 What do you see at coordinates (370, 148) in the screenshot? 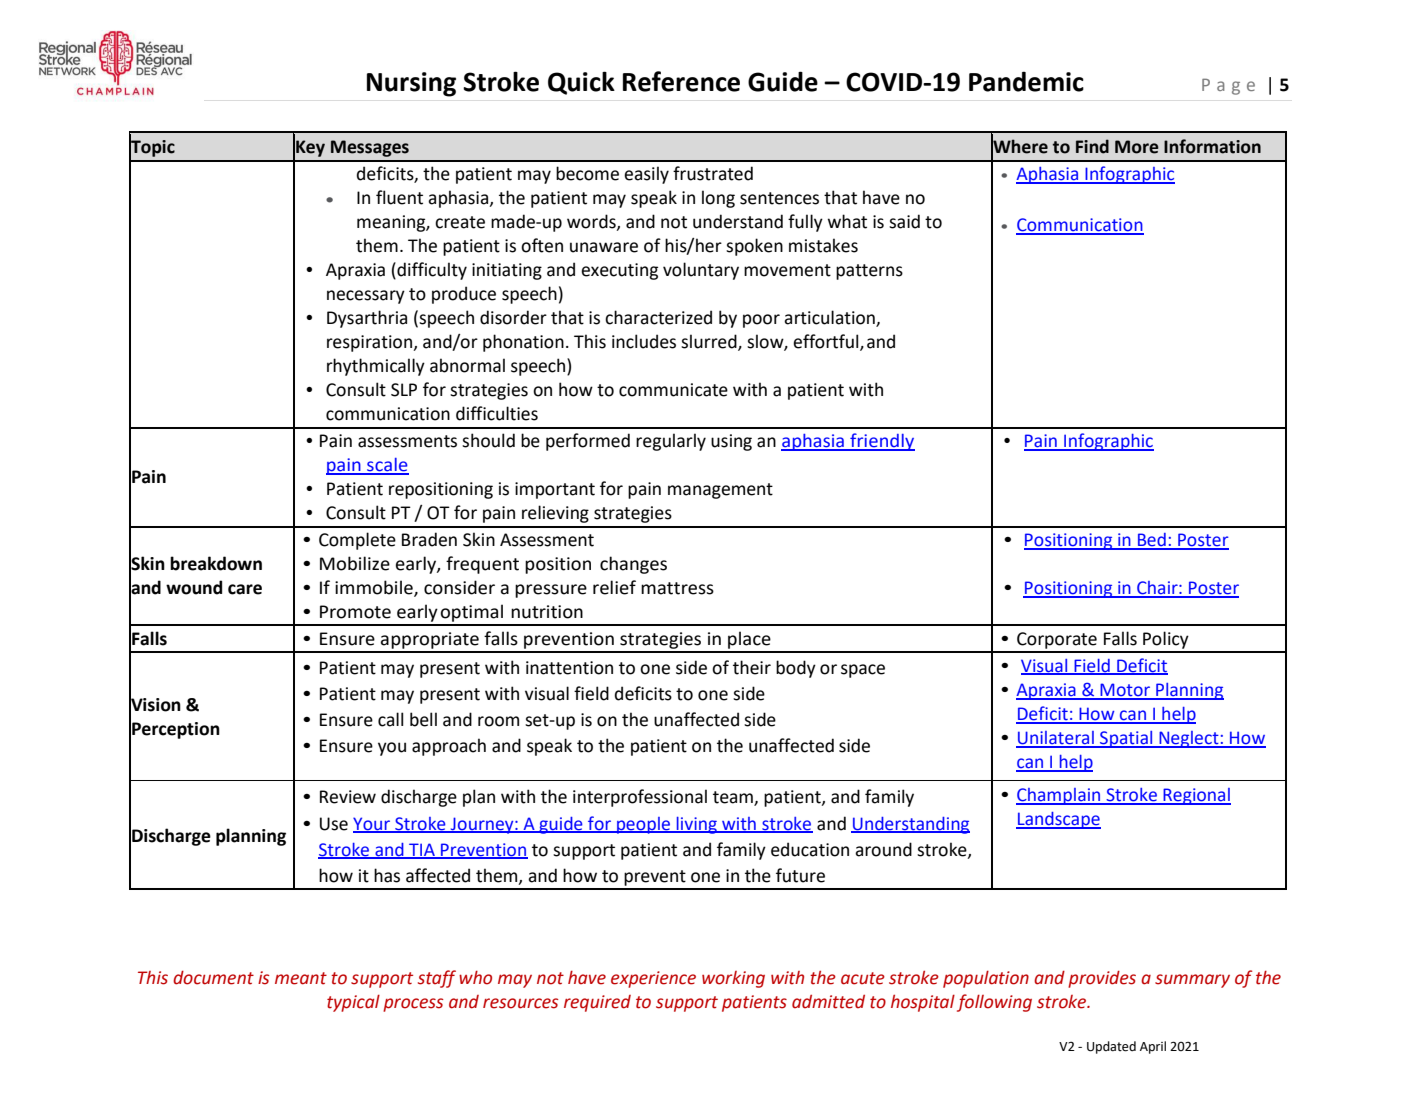
I see `Messages` at bounding box center [370, 148].
